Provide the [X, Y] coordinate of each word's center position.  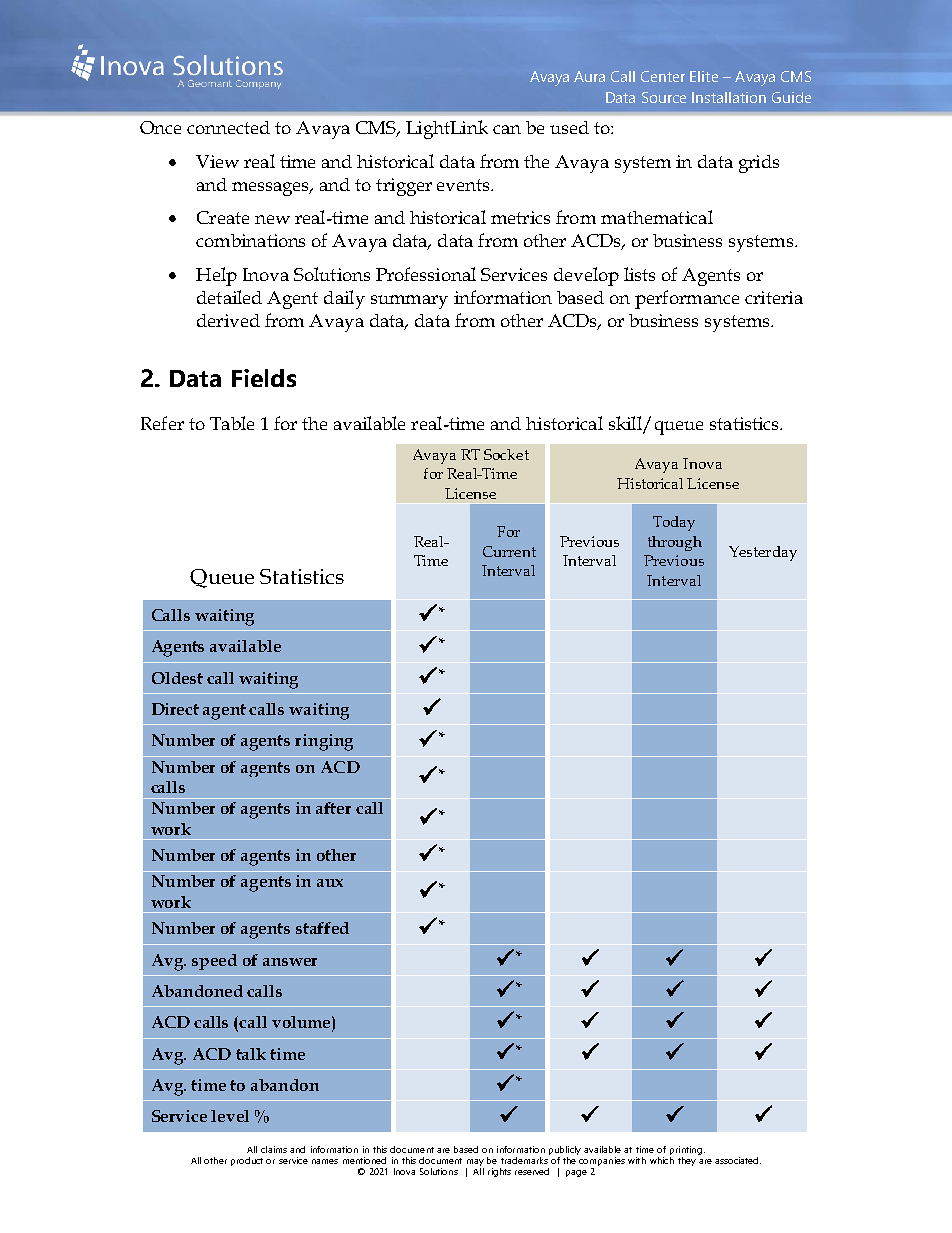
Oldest [177, 678]
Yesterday [763, 553]
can [507, 129]
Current [509, 551]
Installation [729, 97]
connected [228, 127]
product [247, 1161]
